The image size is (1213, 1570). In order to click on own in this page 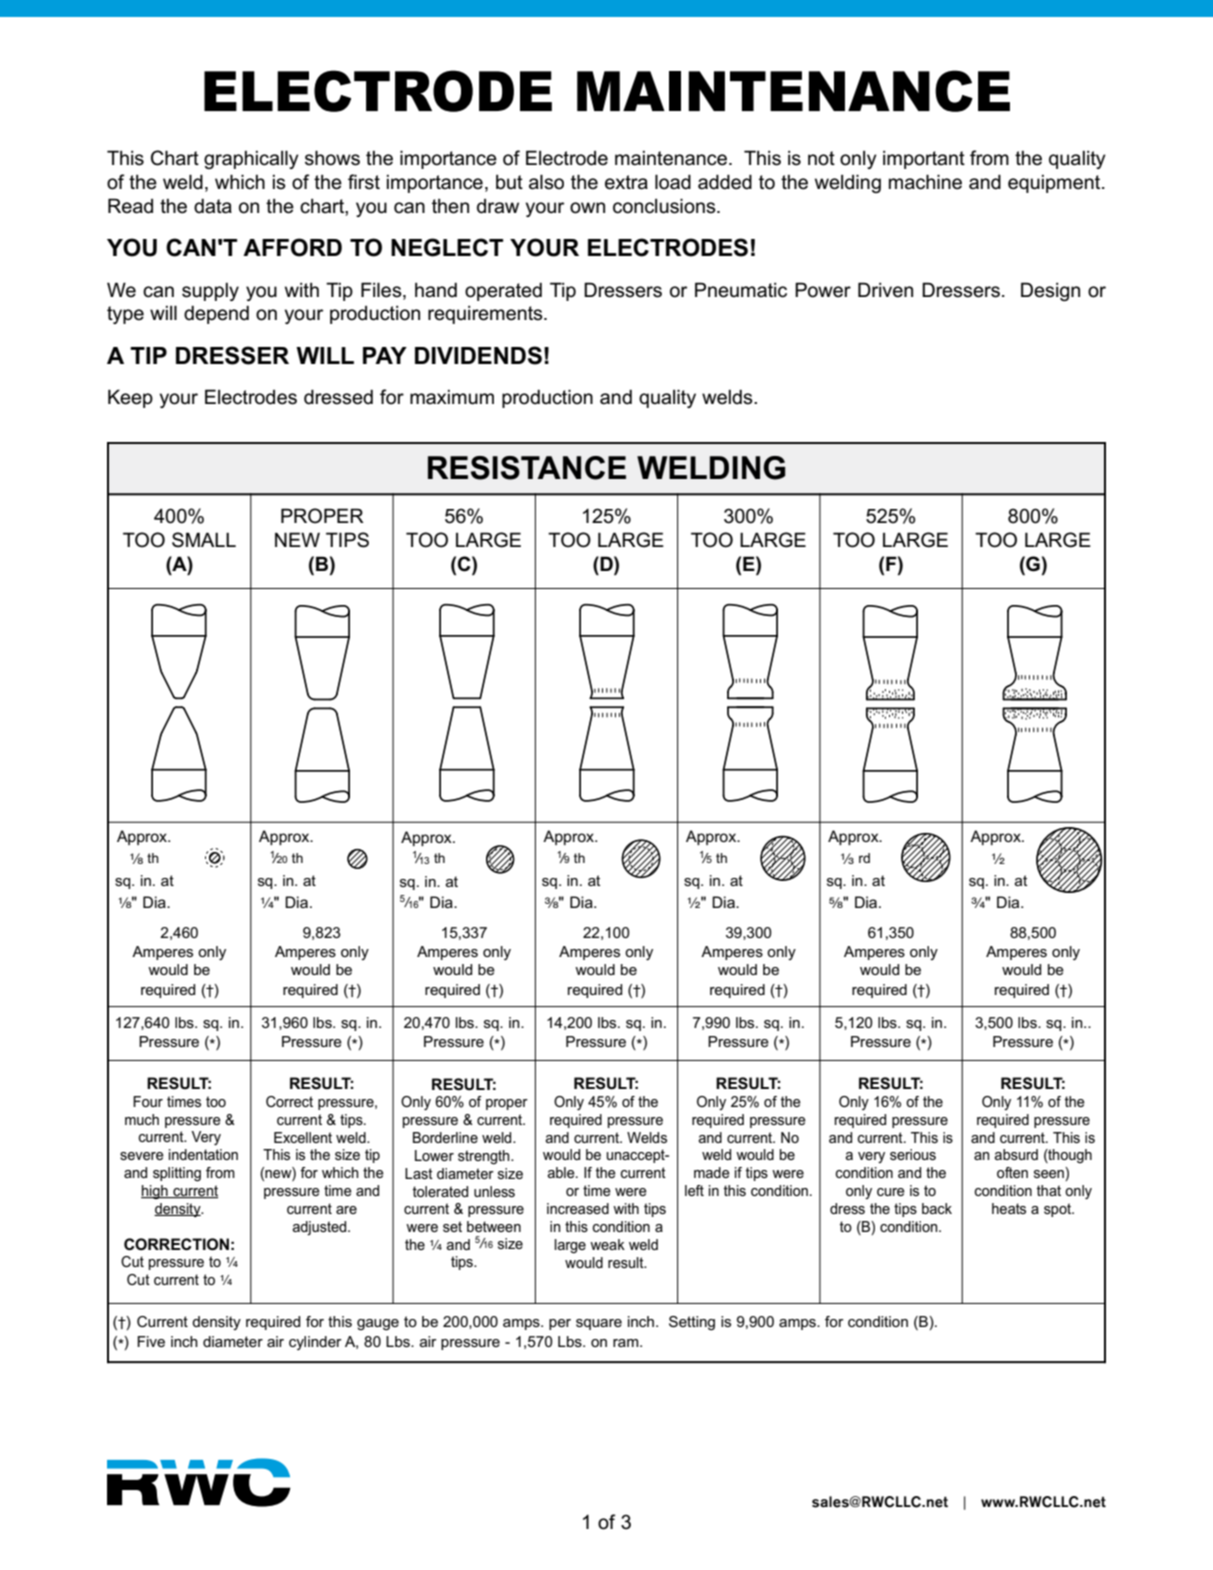, I will do `click(587, 208)`.
